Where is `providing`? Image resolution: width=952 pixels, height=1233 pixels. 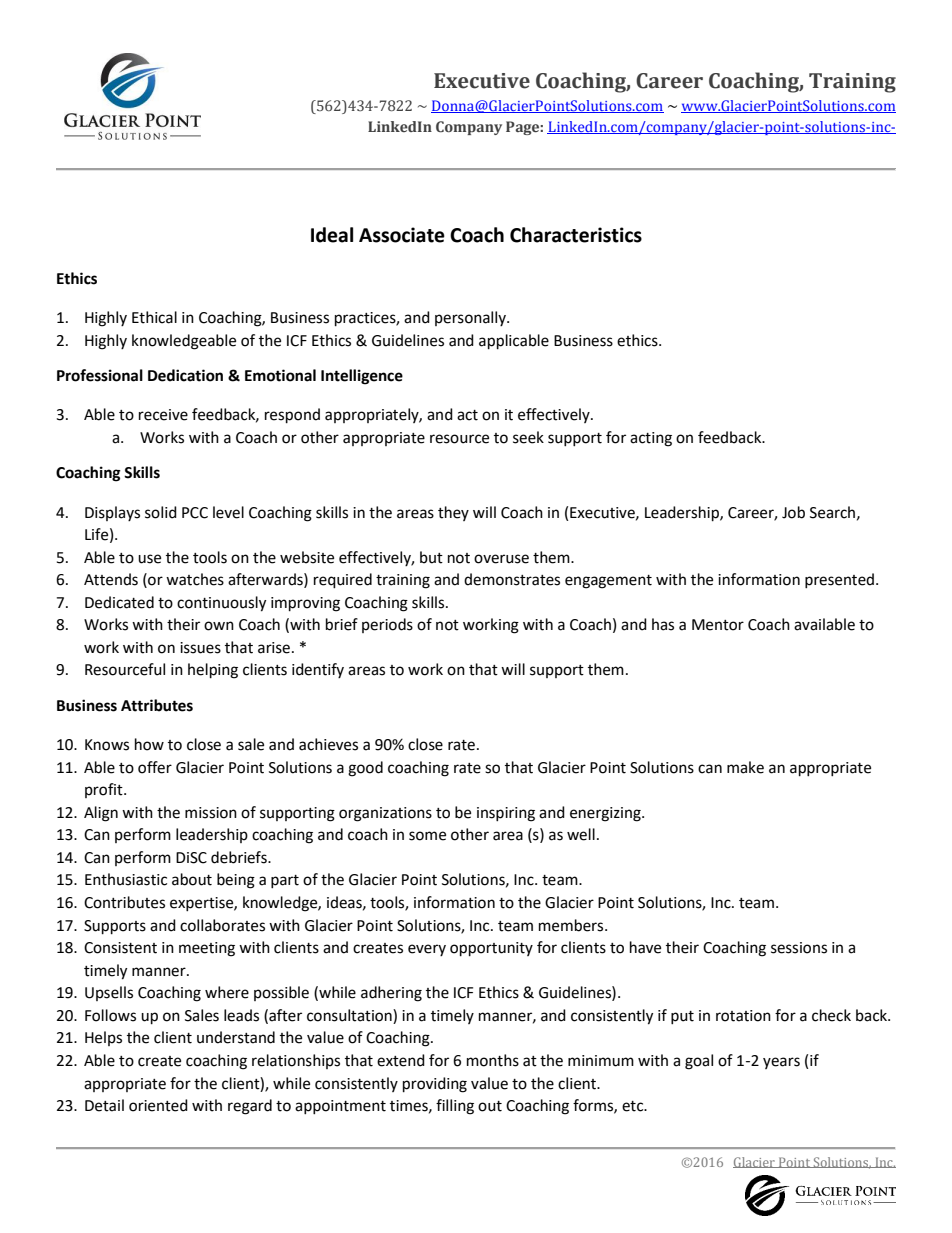
providing is located at coordinates (435, 1085).
